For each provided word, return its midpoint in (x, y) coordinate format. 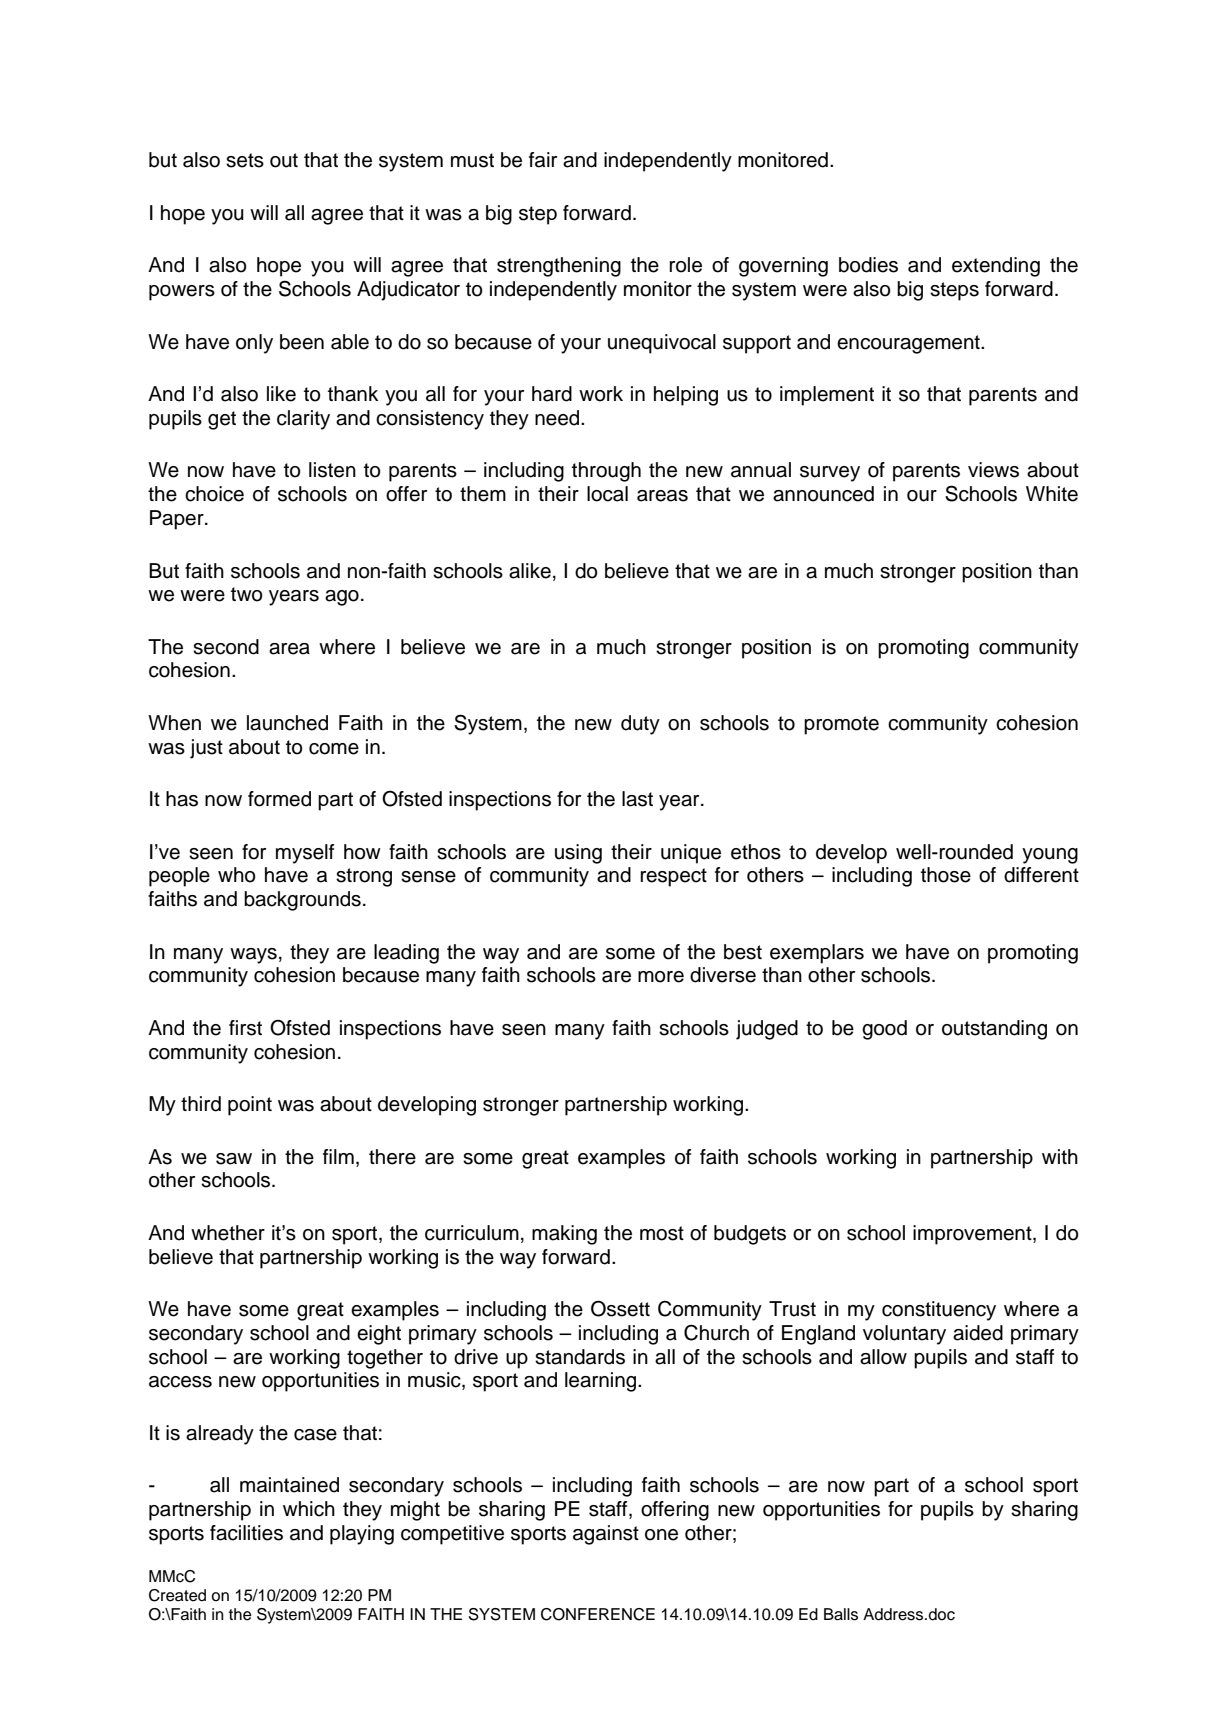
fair (543, 160)
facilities (246, 1533)
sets (245, 160)
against (606, 1535)
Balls (841, 1614)
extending (996, 267)
